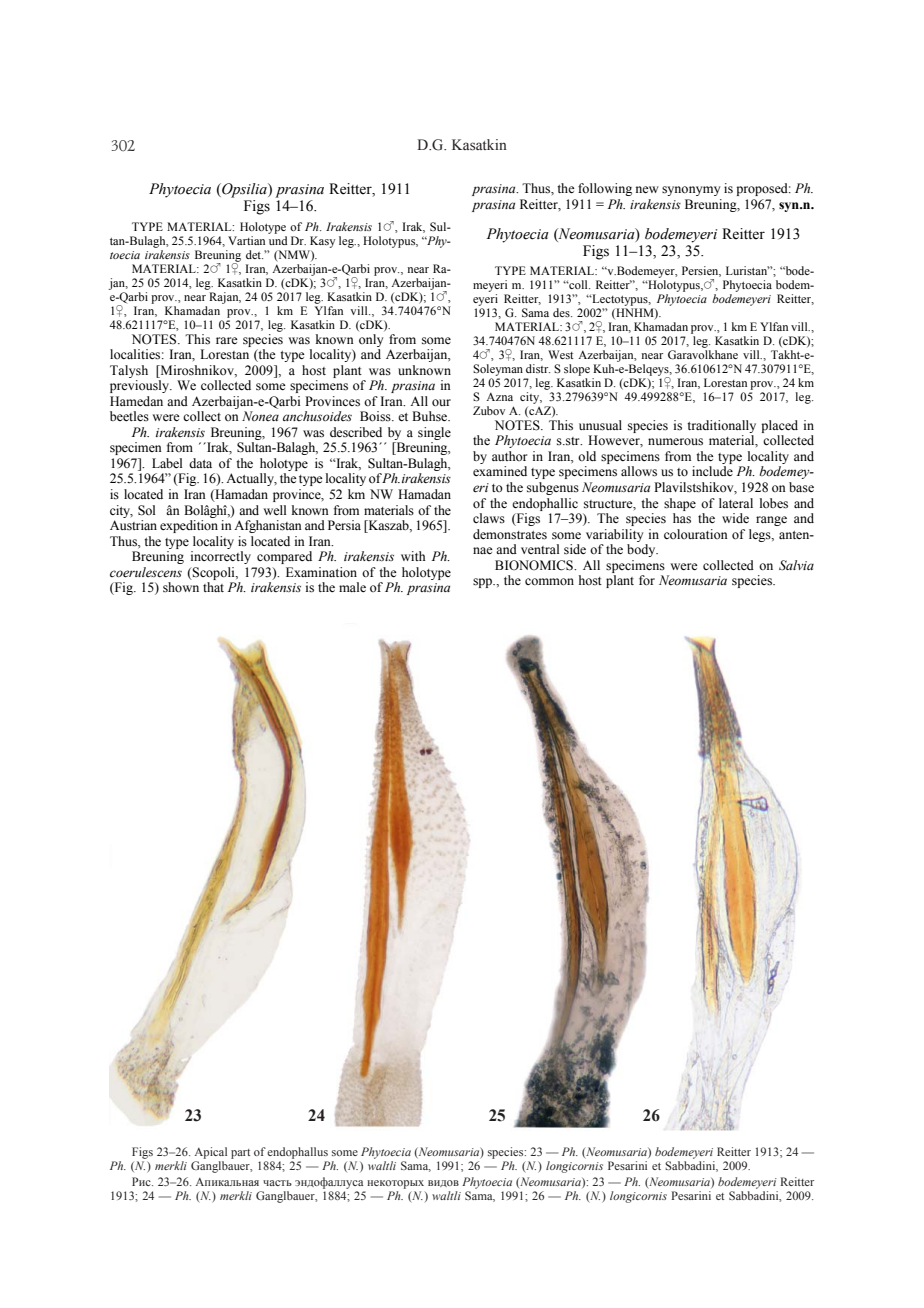 The image size is (924, 1308). I want to click on new, so click(647, 189).
